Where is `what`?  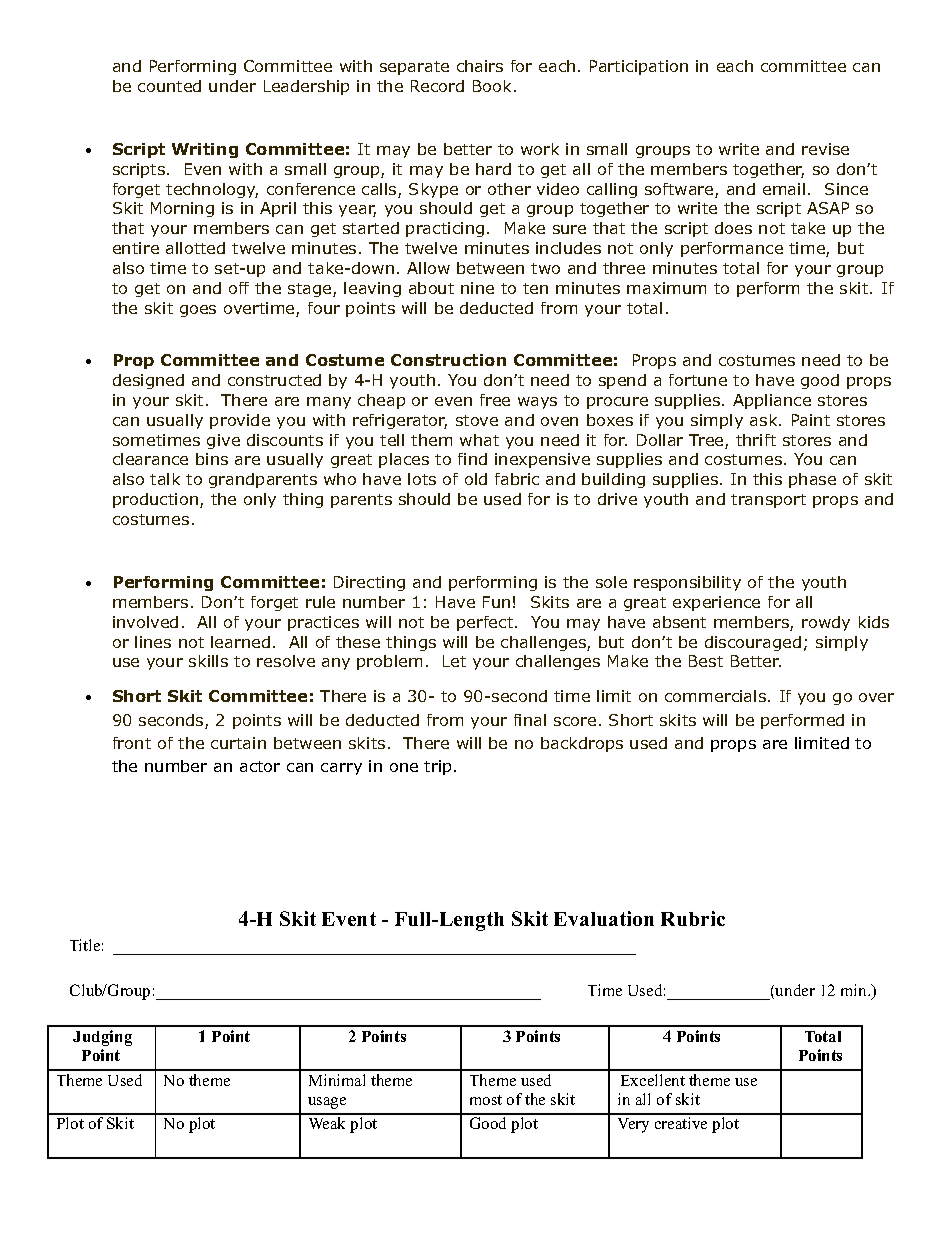 what is located at coordinates (479, 440).
